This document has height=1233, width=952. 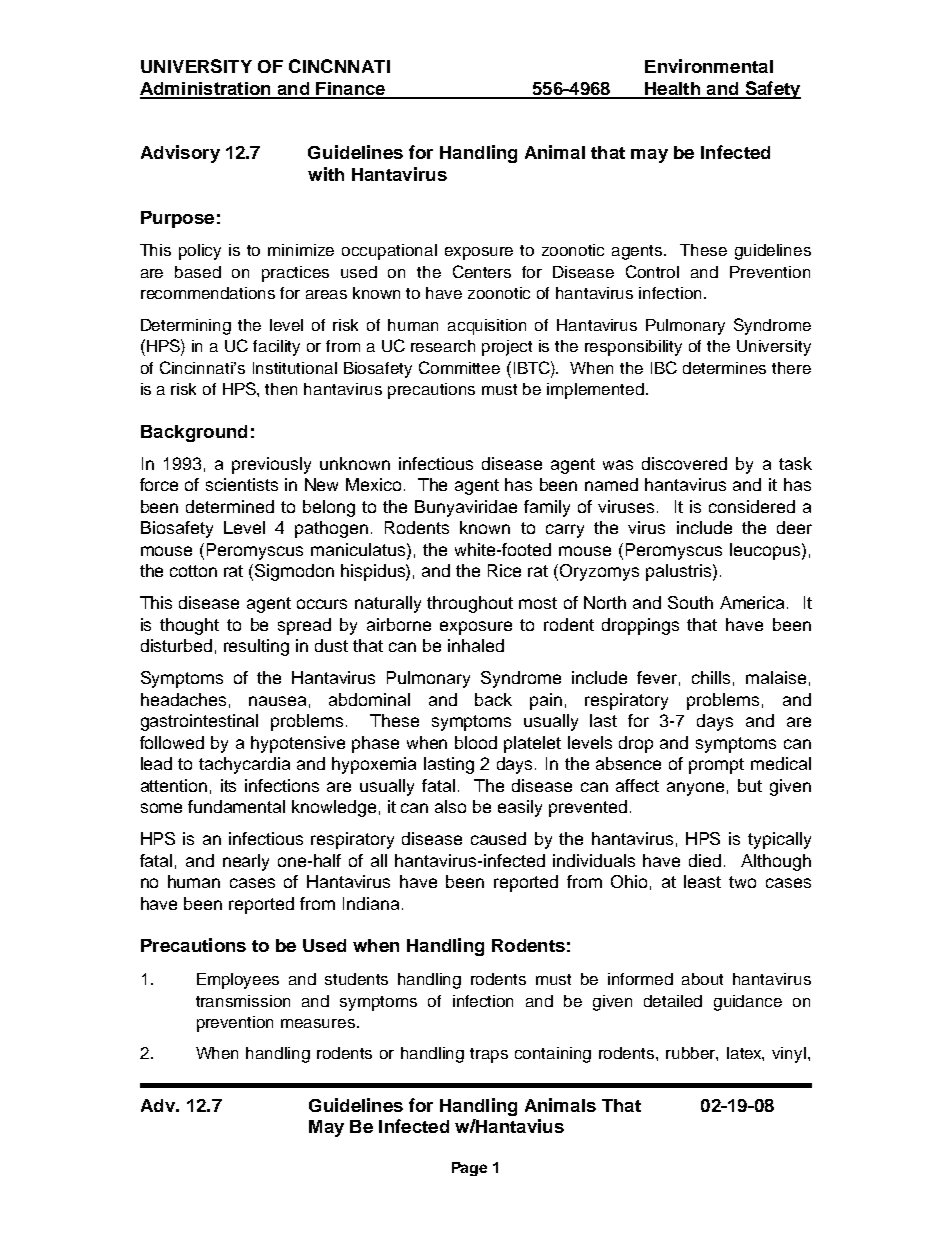 What do you see at coordinates (469, 1169) in the document?
I see `Page` at bounding box center [469, 1169].
